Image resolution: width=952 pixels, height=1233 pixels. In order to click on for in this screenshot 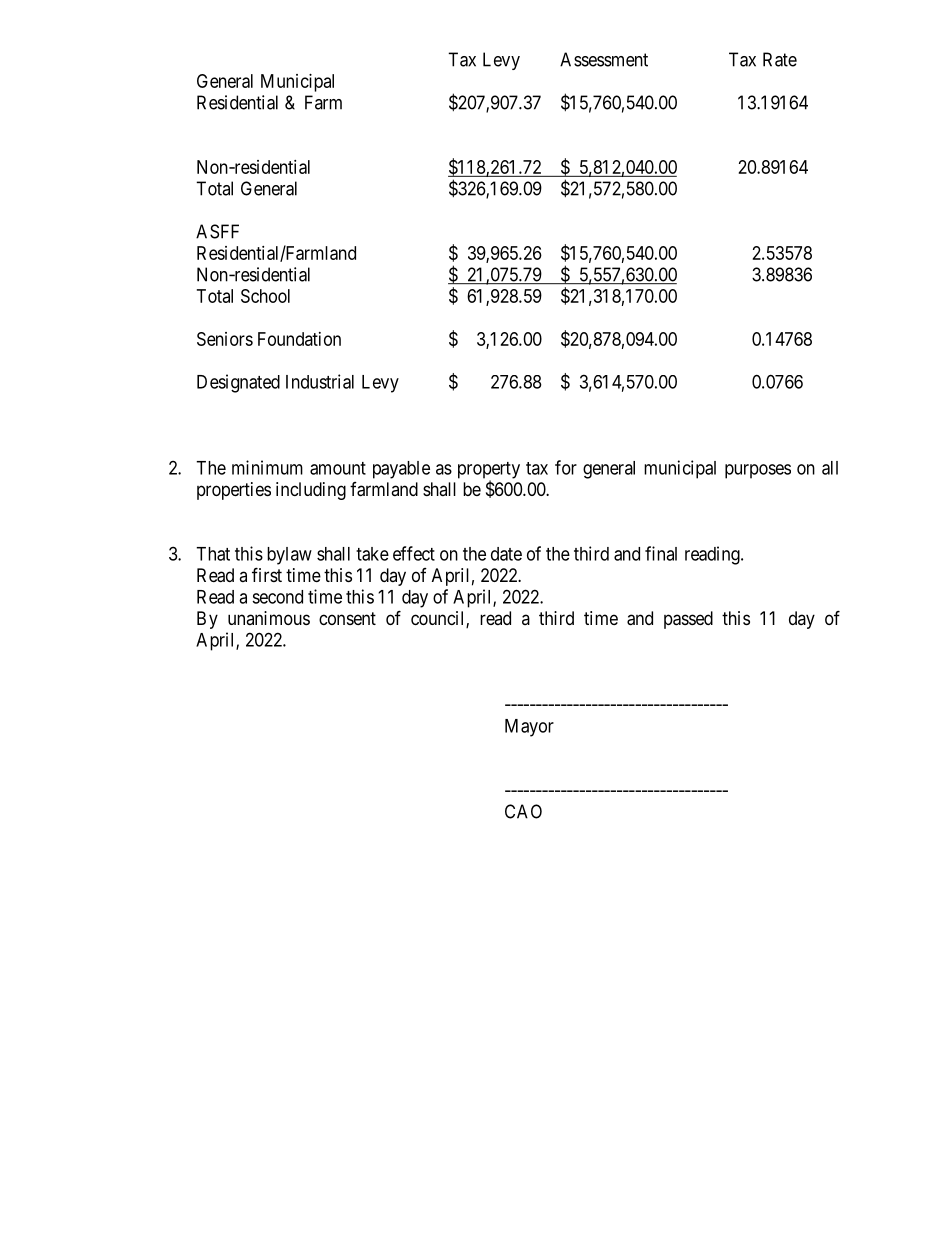, I will do `click(566, 467)`.
